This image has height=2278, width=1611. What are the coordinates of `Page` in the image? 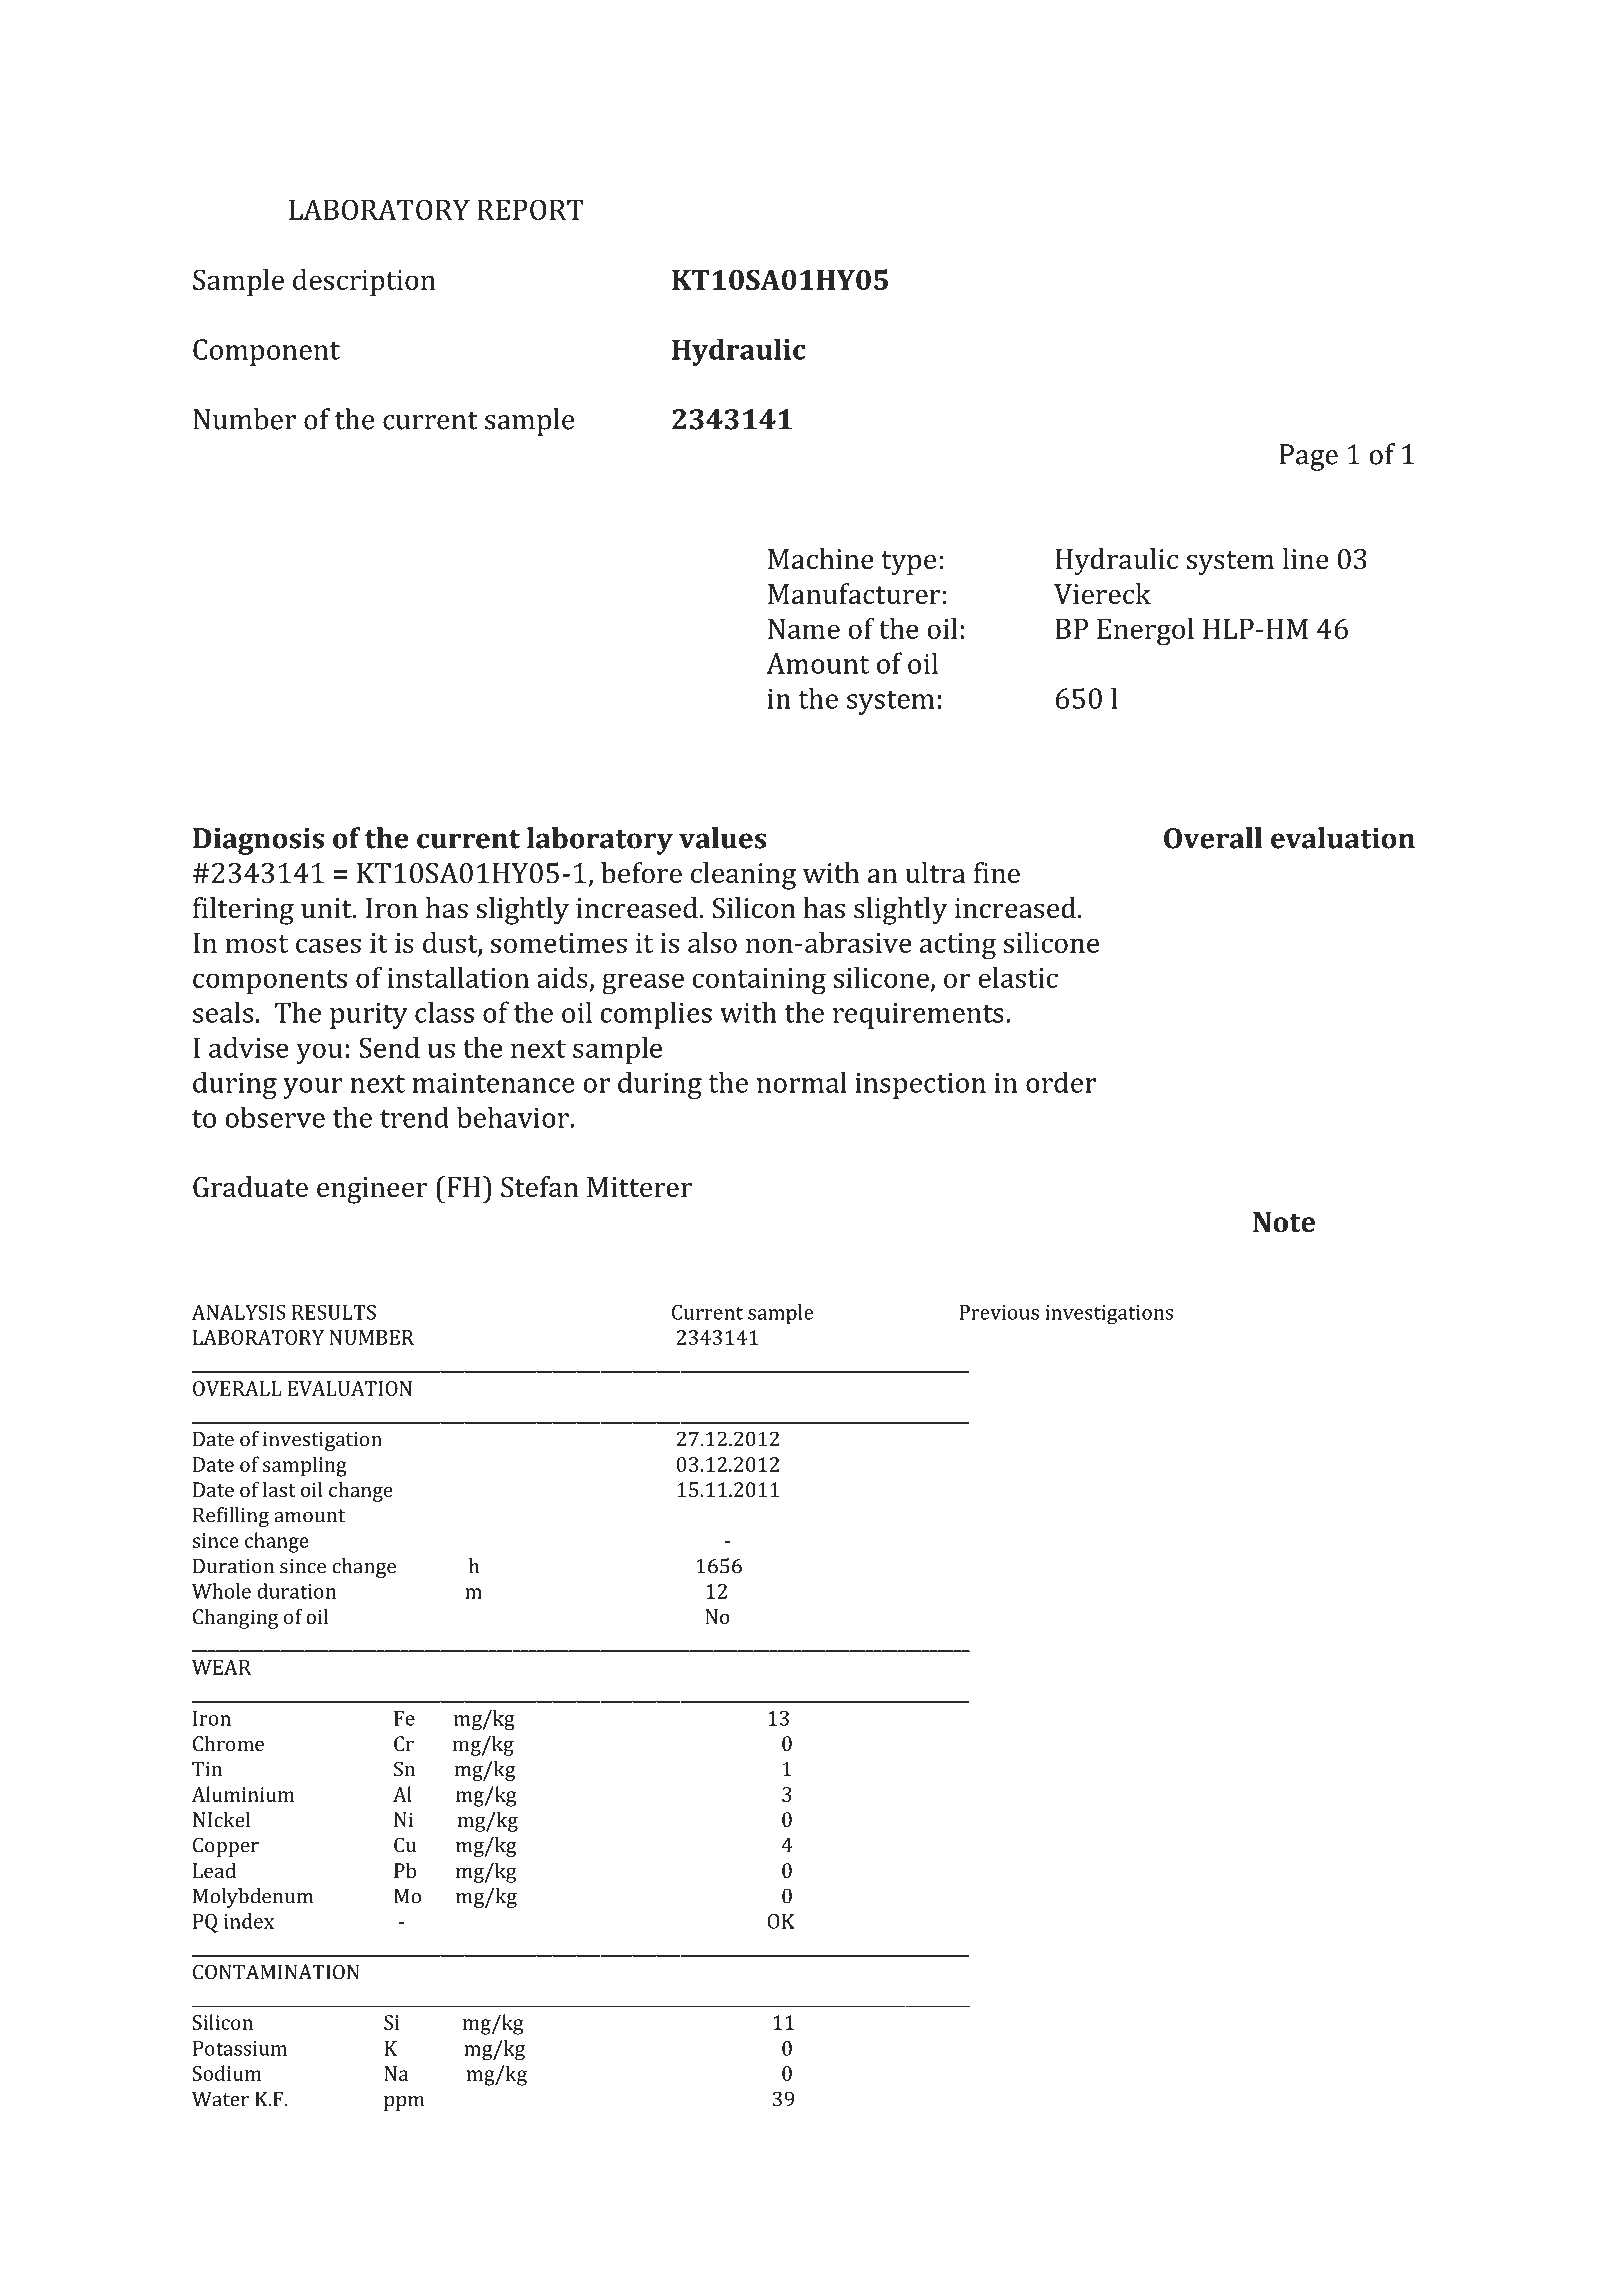 It's located at (1309, 457).
